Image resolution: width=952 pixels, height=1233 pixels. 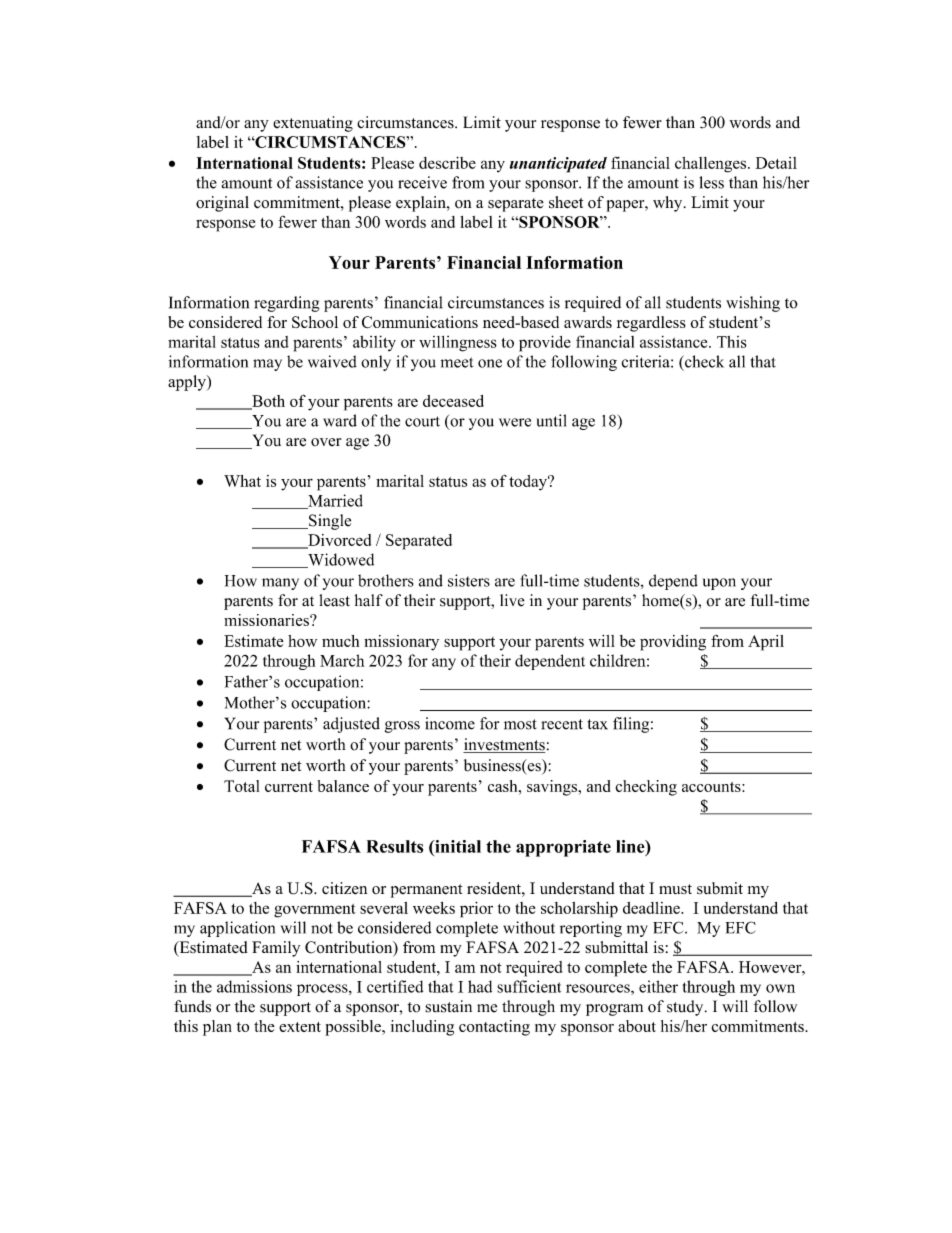 I want to click on study, so click(x=686, y=1008).
